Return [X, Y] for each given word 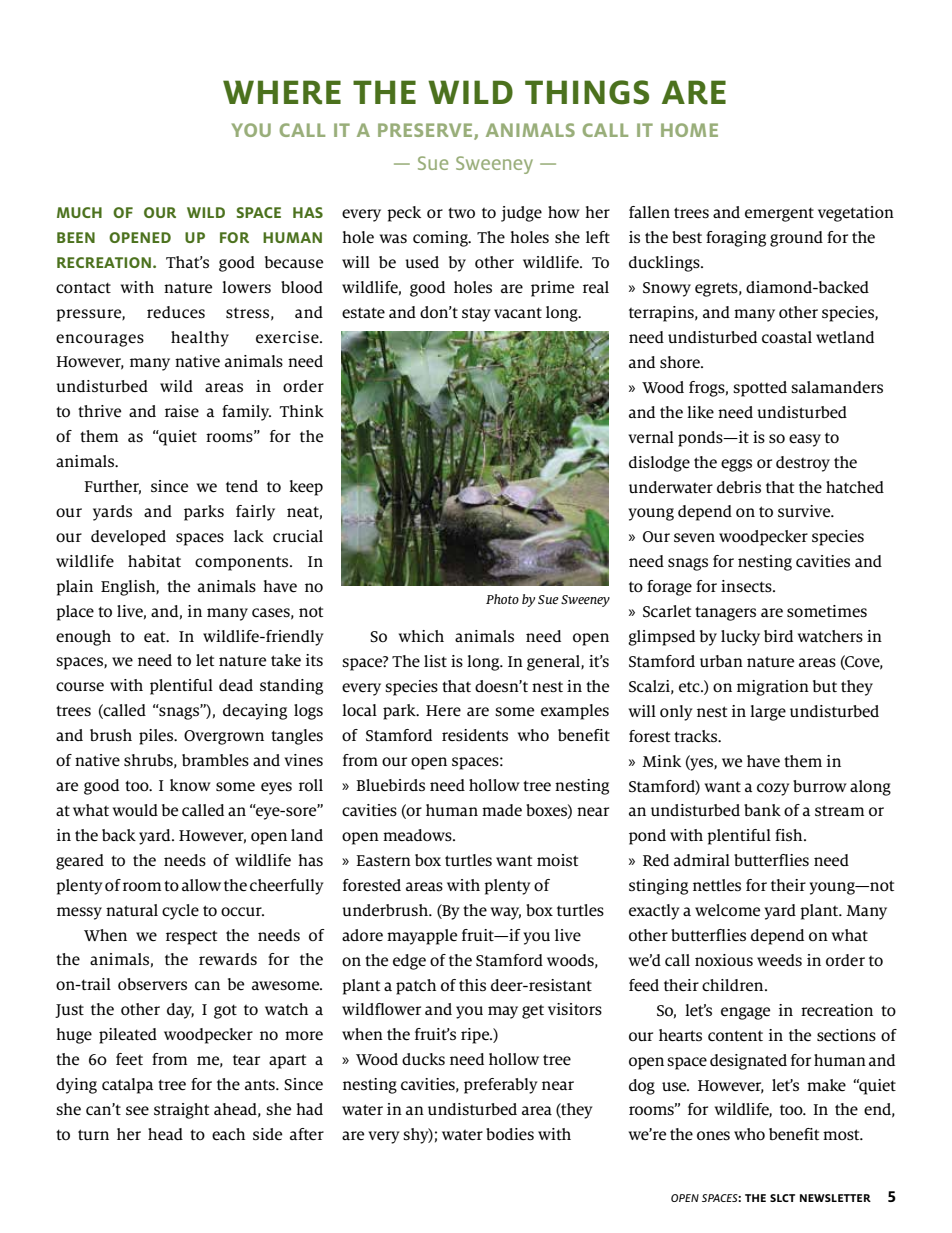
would [135, 810]
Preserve [426, 131]
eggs [736, 465]
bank [762, 810]
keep [306, 488]
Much [79, 212]
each [228, 1134]
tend [242, 486]
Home [689, 130]
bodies [510, 1134]
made [502, 810]
